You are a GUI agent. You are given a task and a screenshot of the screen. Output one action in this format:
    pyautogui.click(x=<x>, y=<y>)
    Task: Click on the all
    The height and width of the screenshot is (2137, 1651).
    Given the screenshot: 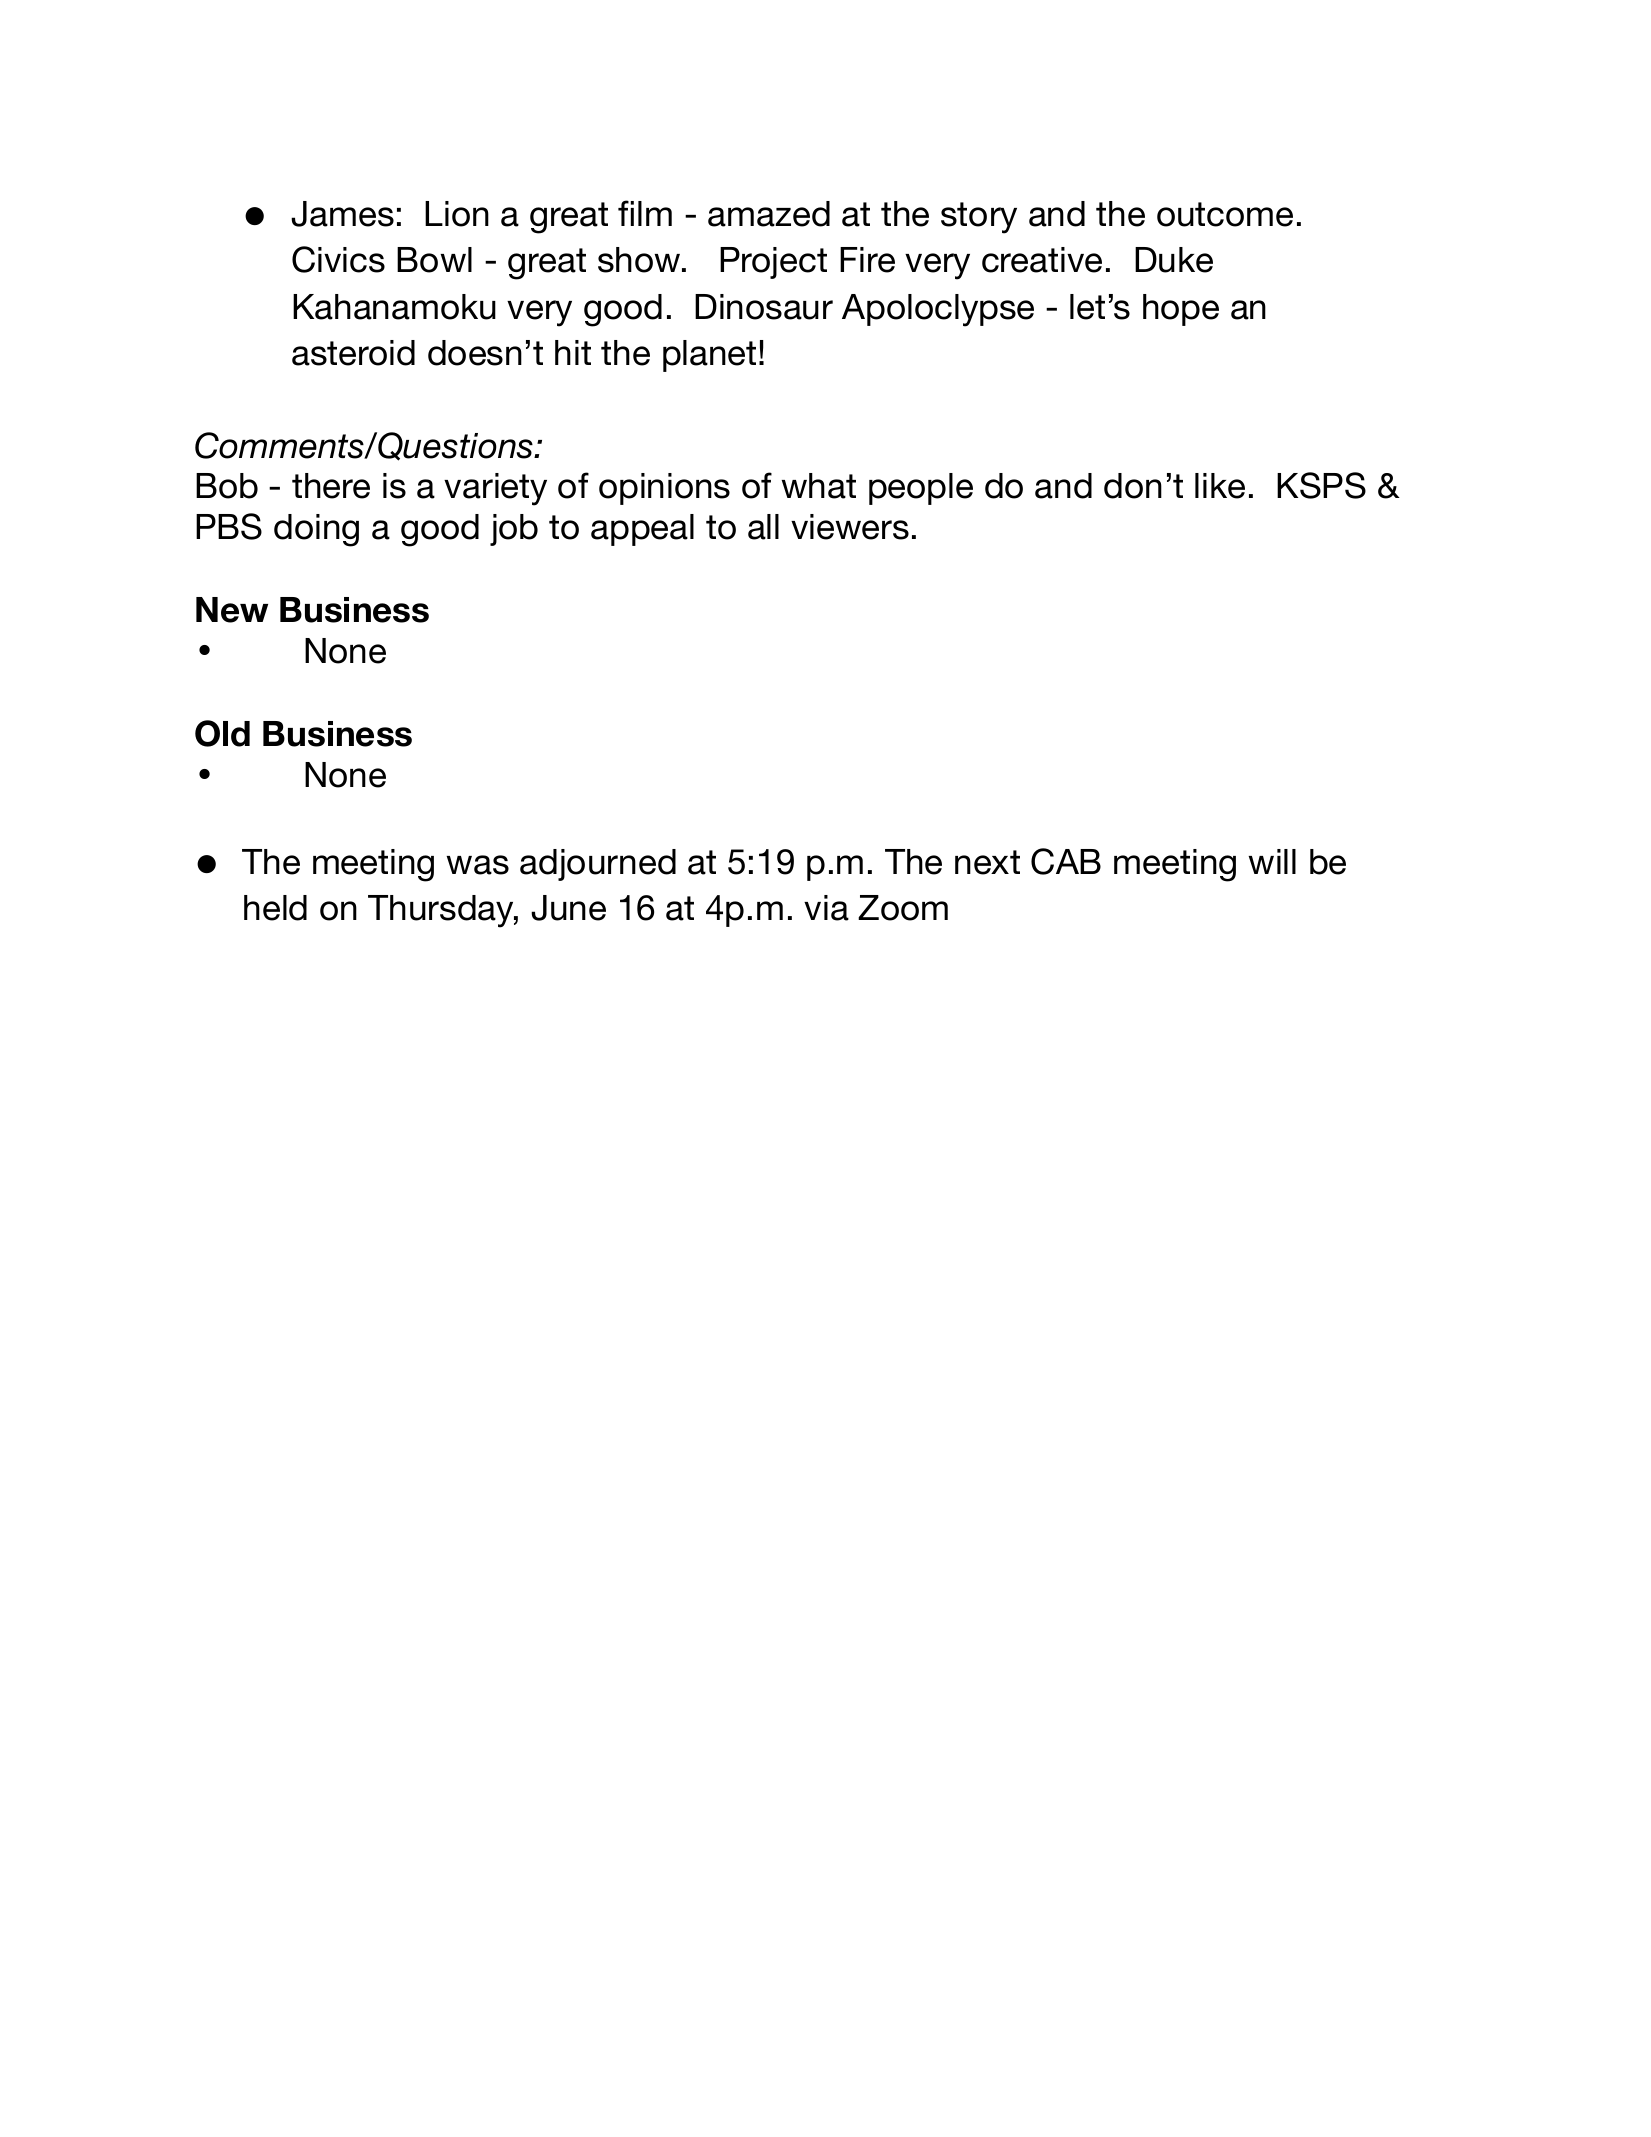 What is the action you would take?
    pyautogui.click(x=763, y=527)
